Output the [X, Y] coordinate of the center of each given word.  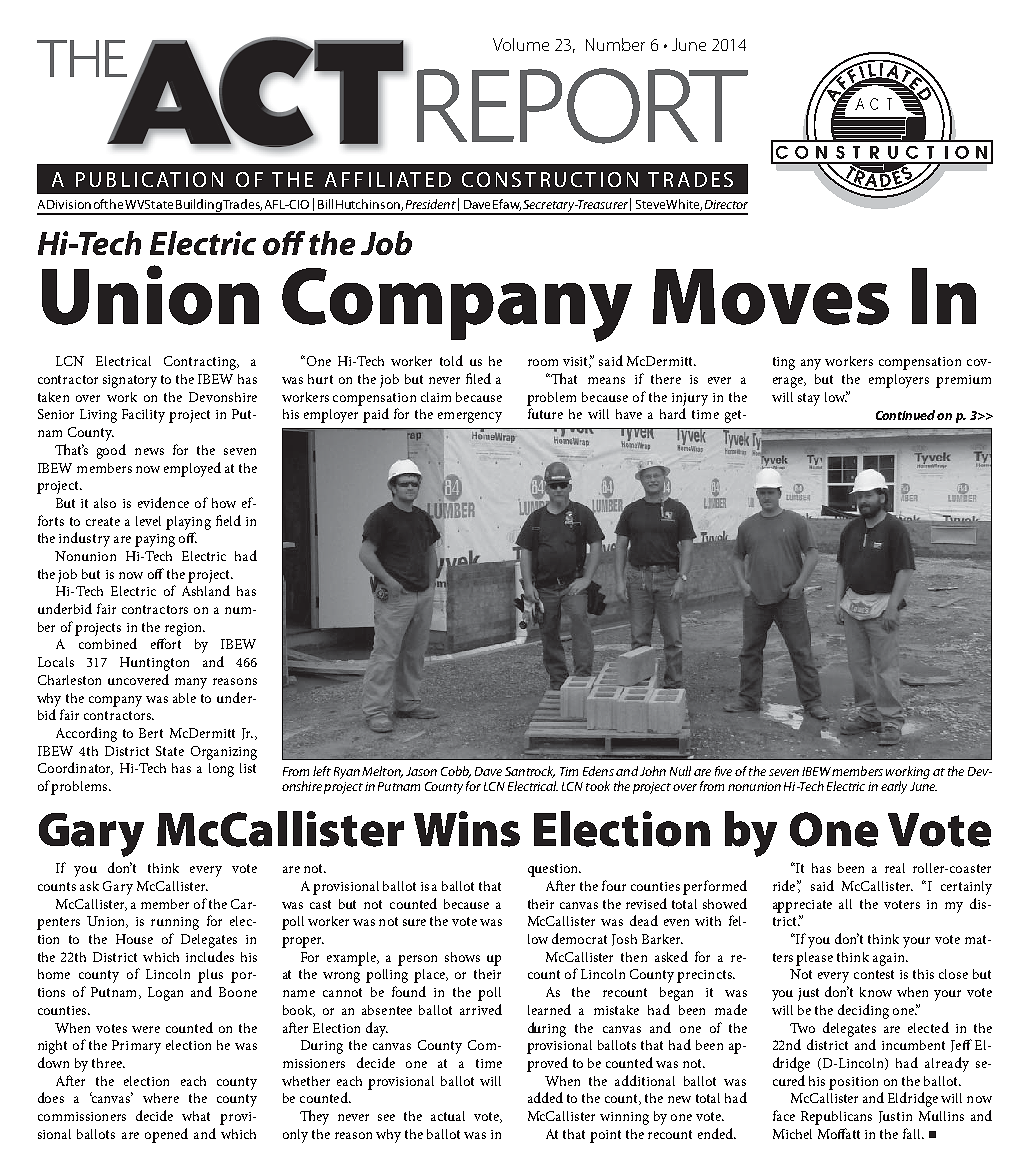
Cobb [456, 772]
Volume [521, 44]
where [161, 1098]
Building [199, 206]
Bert [151, 733]
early [894, 787]
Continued [907, 415]
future [545, 413]
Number [615, 44]
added [545, 1097]
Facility [143, 416]
